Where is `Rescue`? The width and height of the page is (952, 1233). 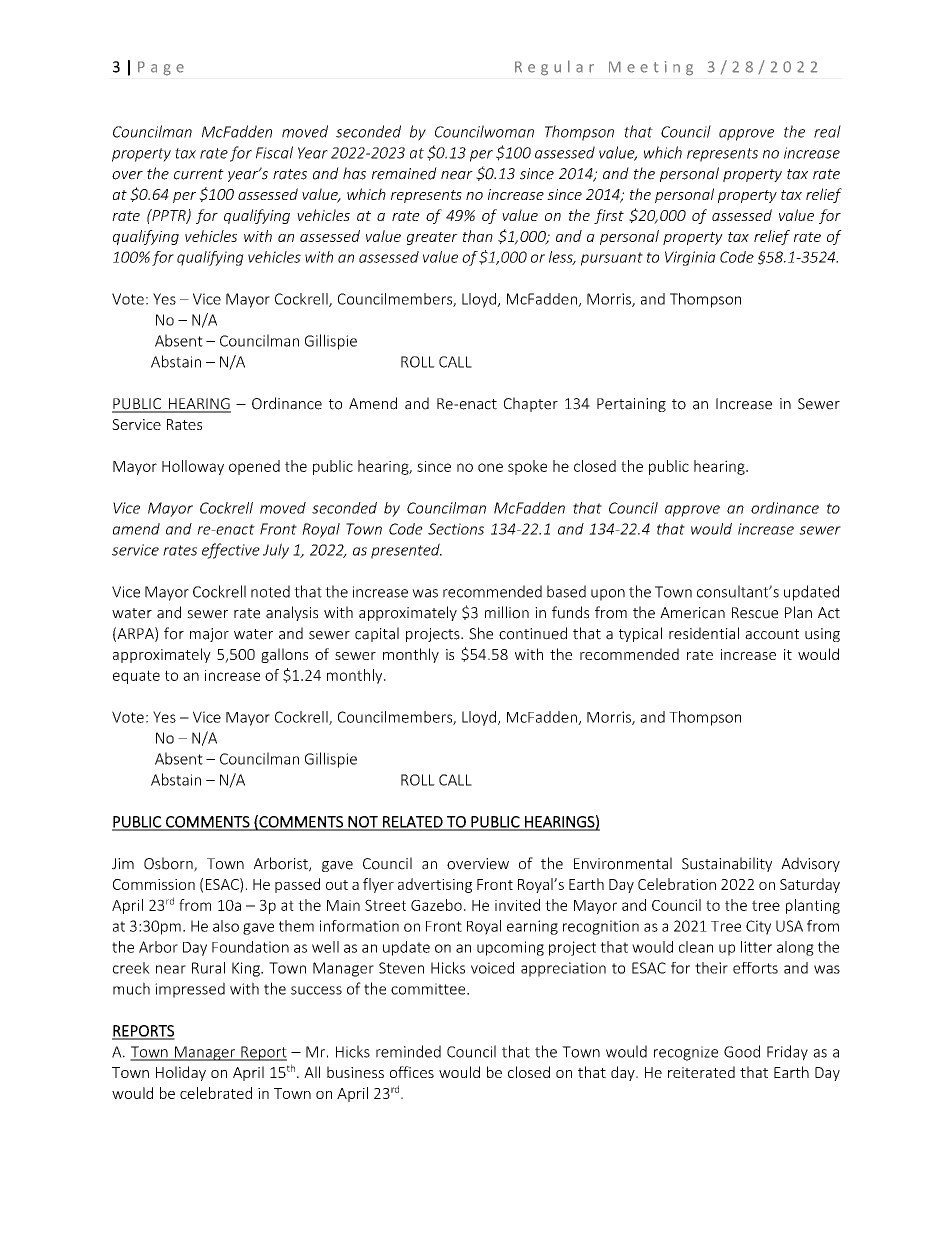 Rescue is located at coordinates (755, 613).
